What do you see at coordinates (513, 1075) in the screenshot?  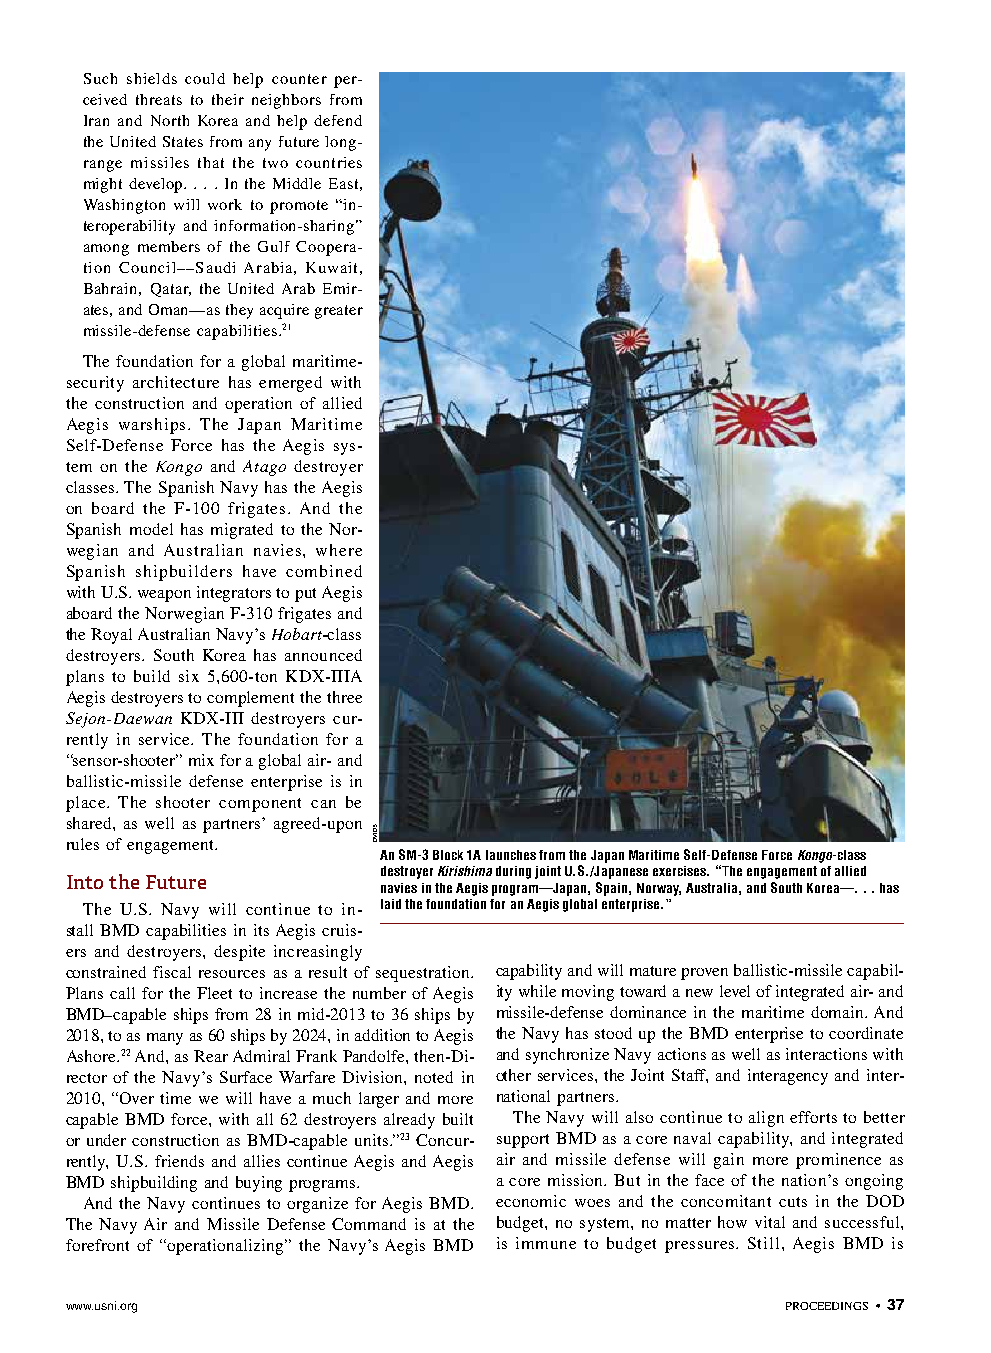 I see `other` at bounding box center [513, 1075].
